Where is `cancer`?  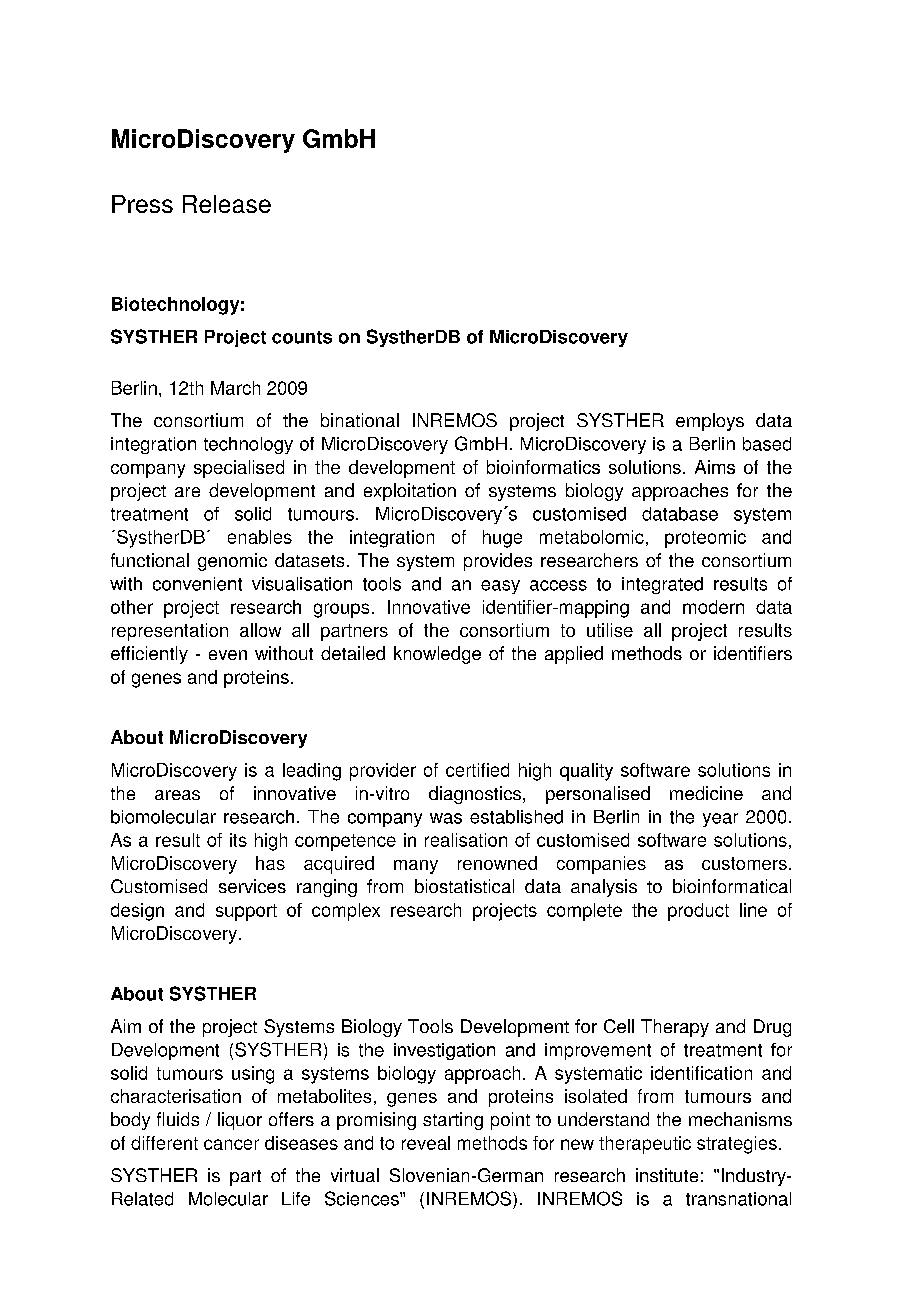 cancer is located at coordinates (231, 1144).
